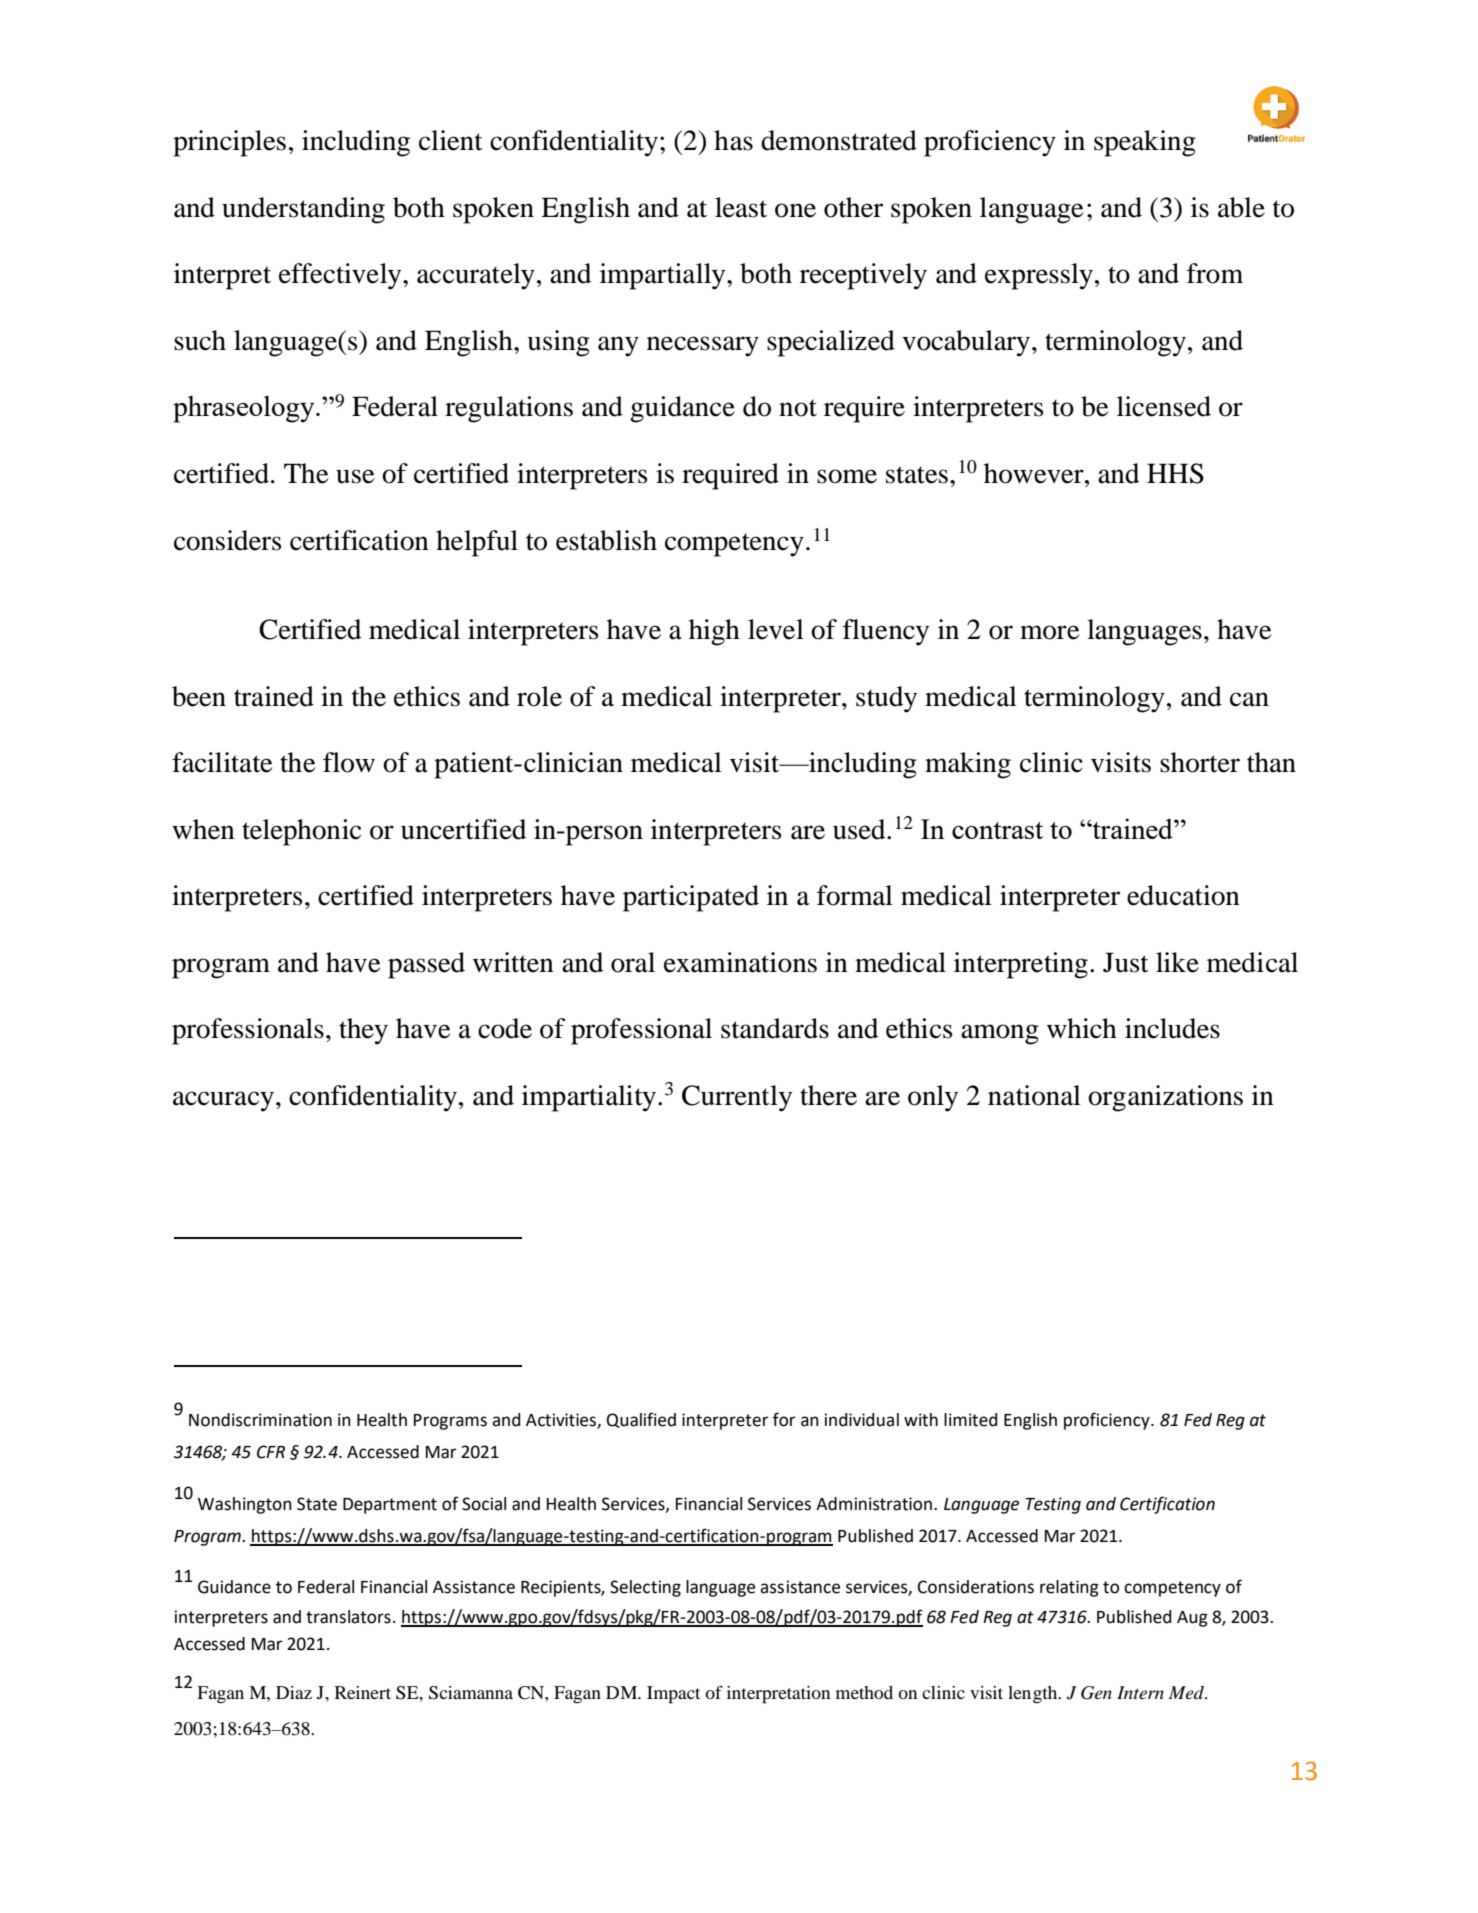 Image resolution: width=1478 pixels, height=1913 pixels. Describe the element at coordinates (1165, 1098) in the screenshot. I see `organizations` at that location.
